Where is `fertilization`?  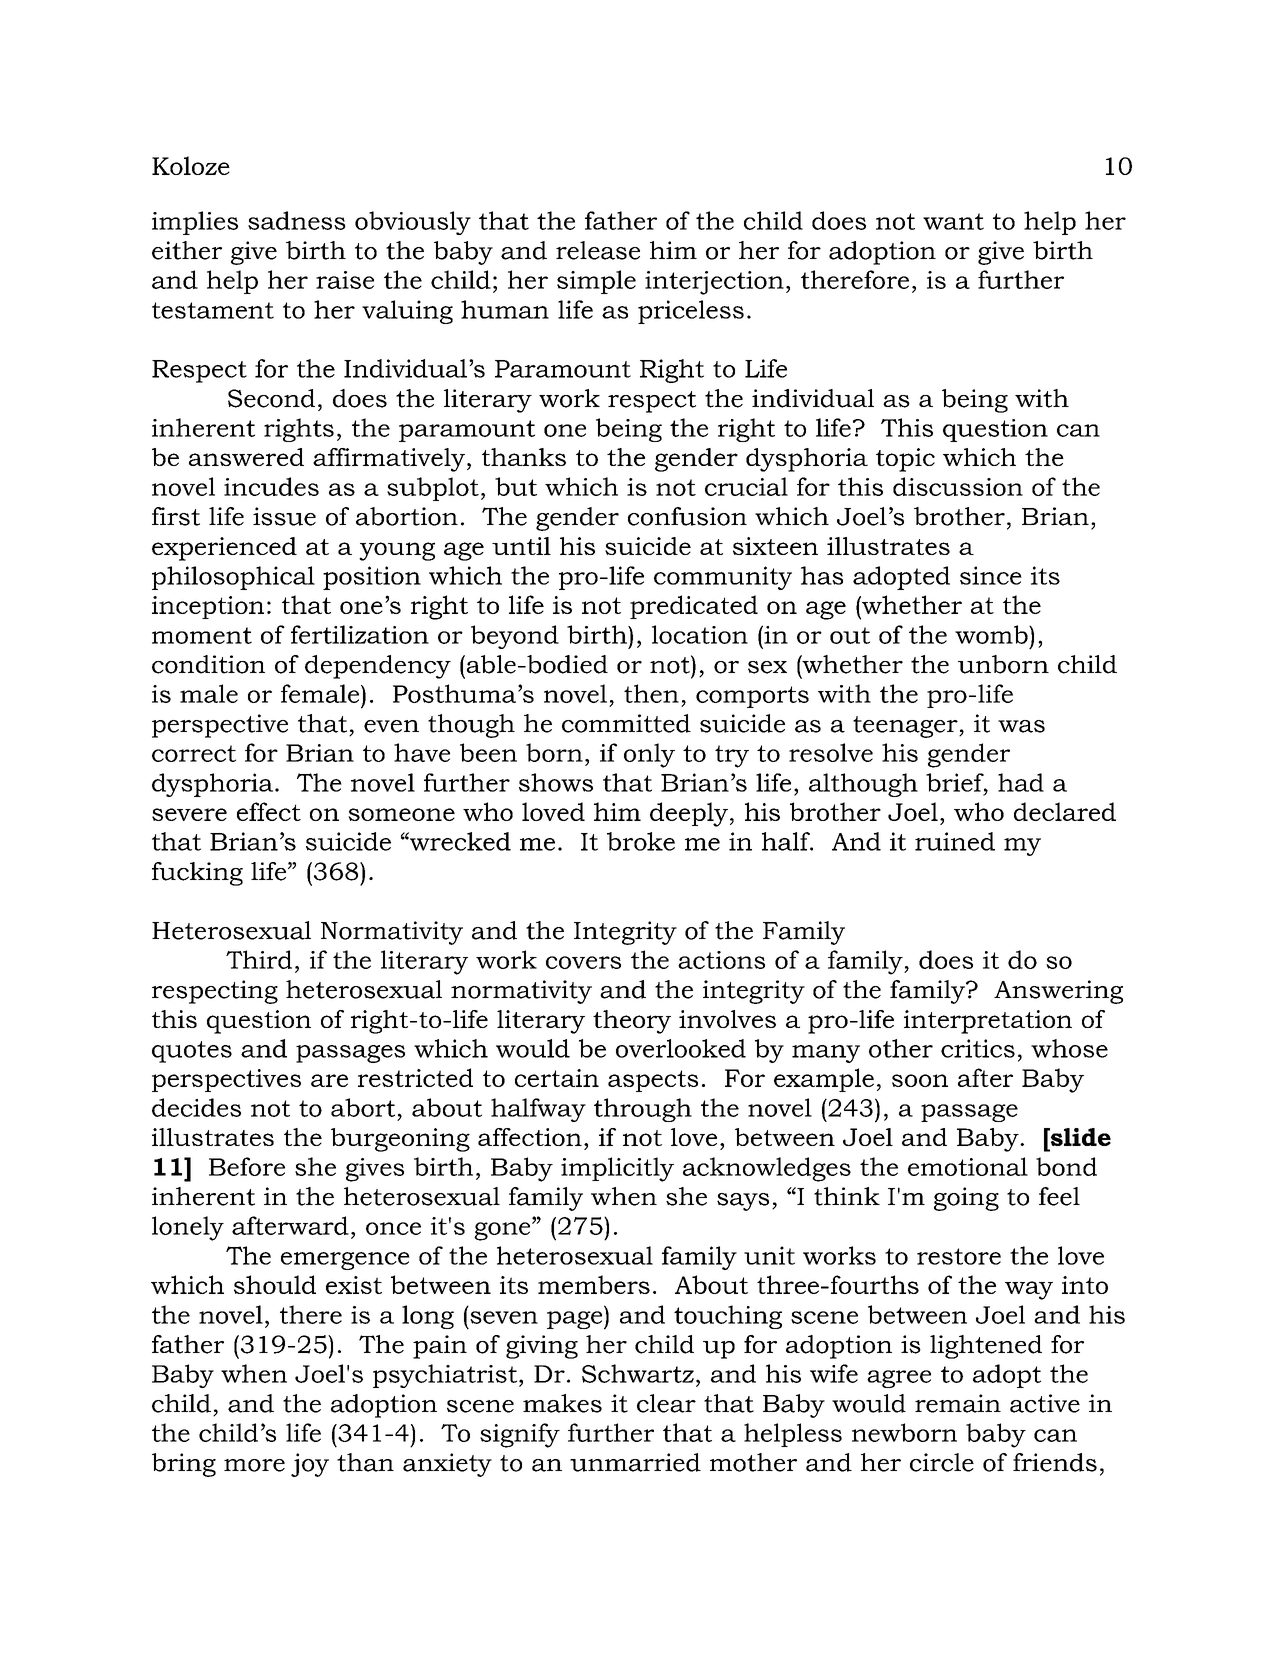
fertilization is located at coordinates (360, 634).
